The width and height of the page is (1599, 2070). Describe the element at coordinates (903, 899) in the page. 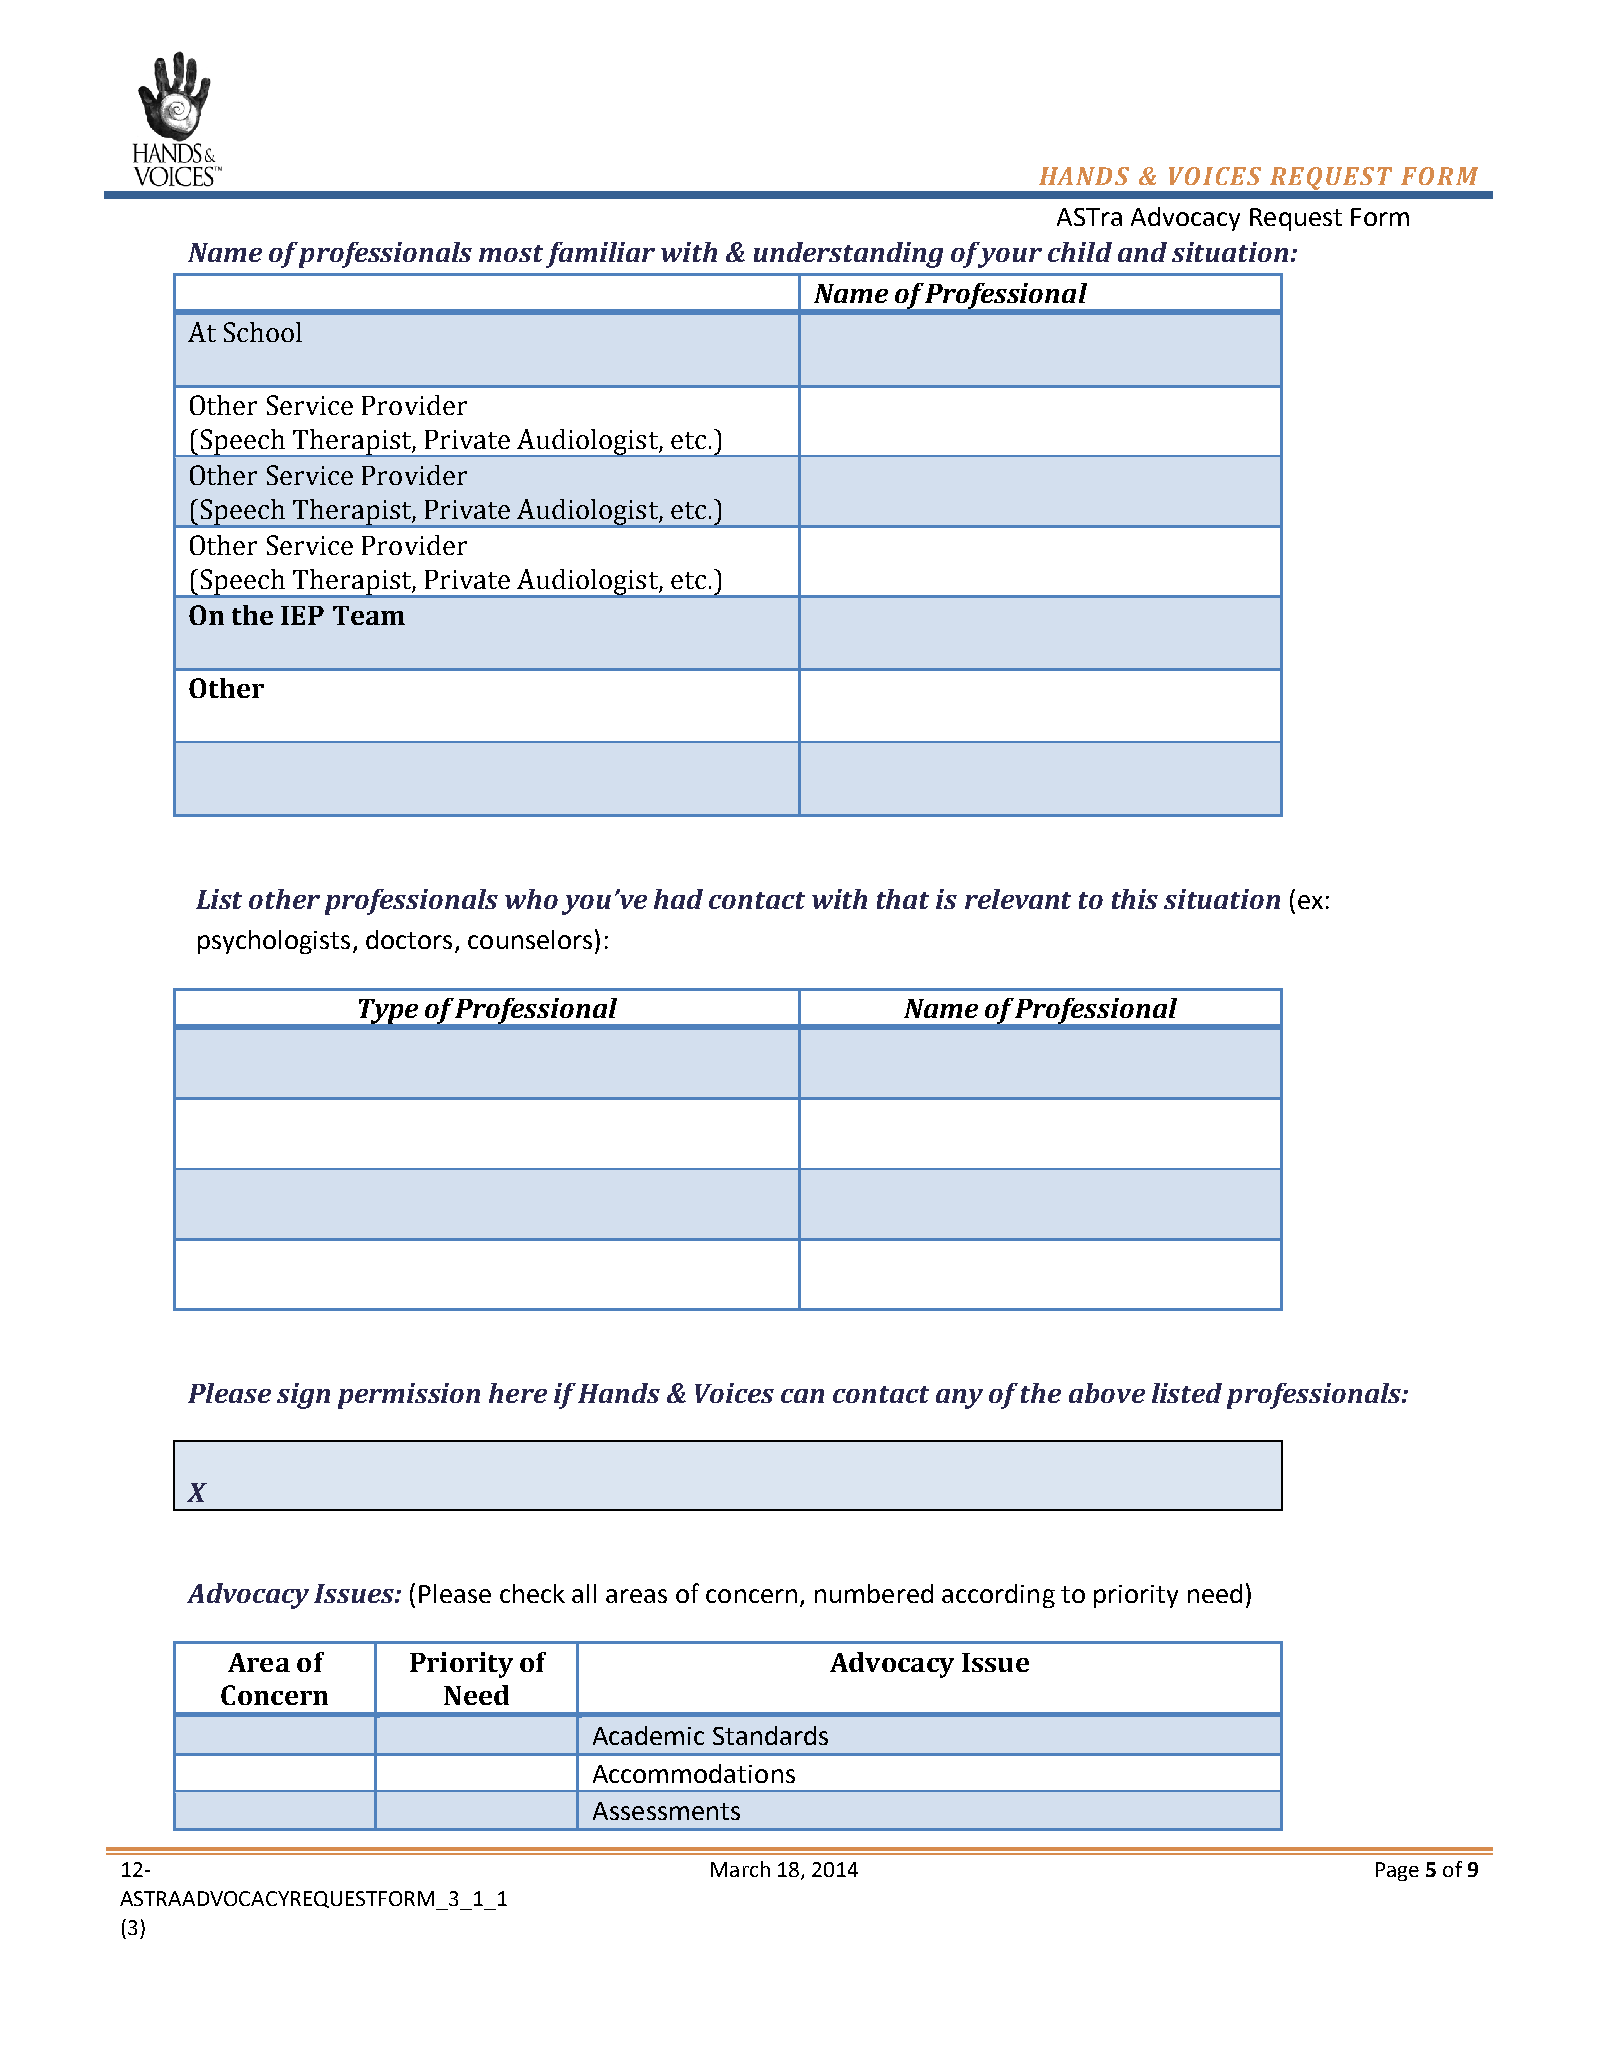

I see `that` at that location.
